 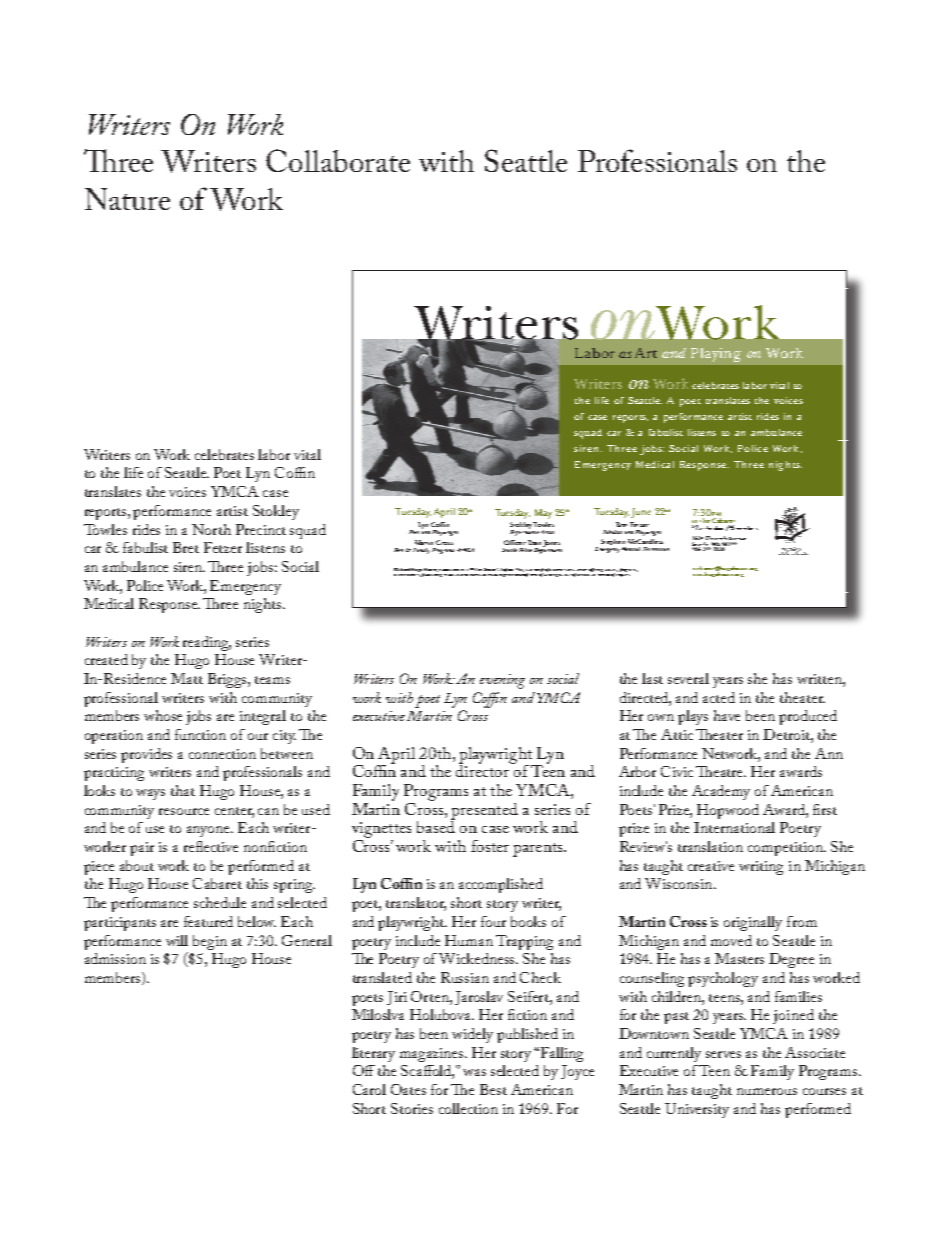 What do you see at coordinates (474, 1072) in the screenshot?
I see `was` at bounding box center [474, 1072].
